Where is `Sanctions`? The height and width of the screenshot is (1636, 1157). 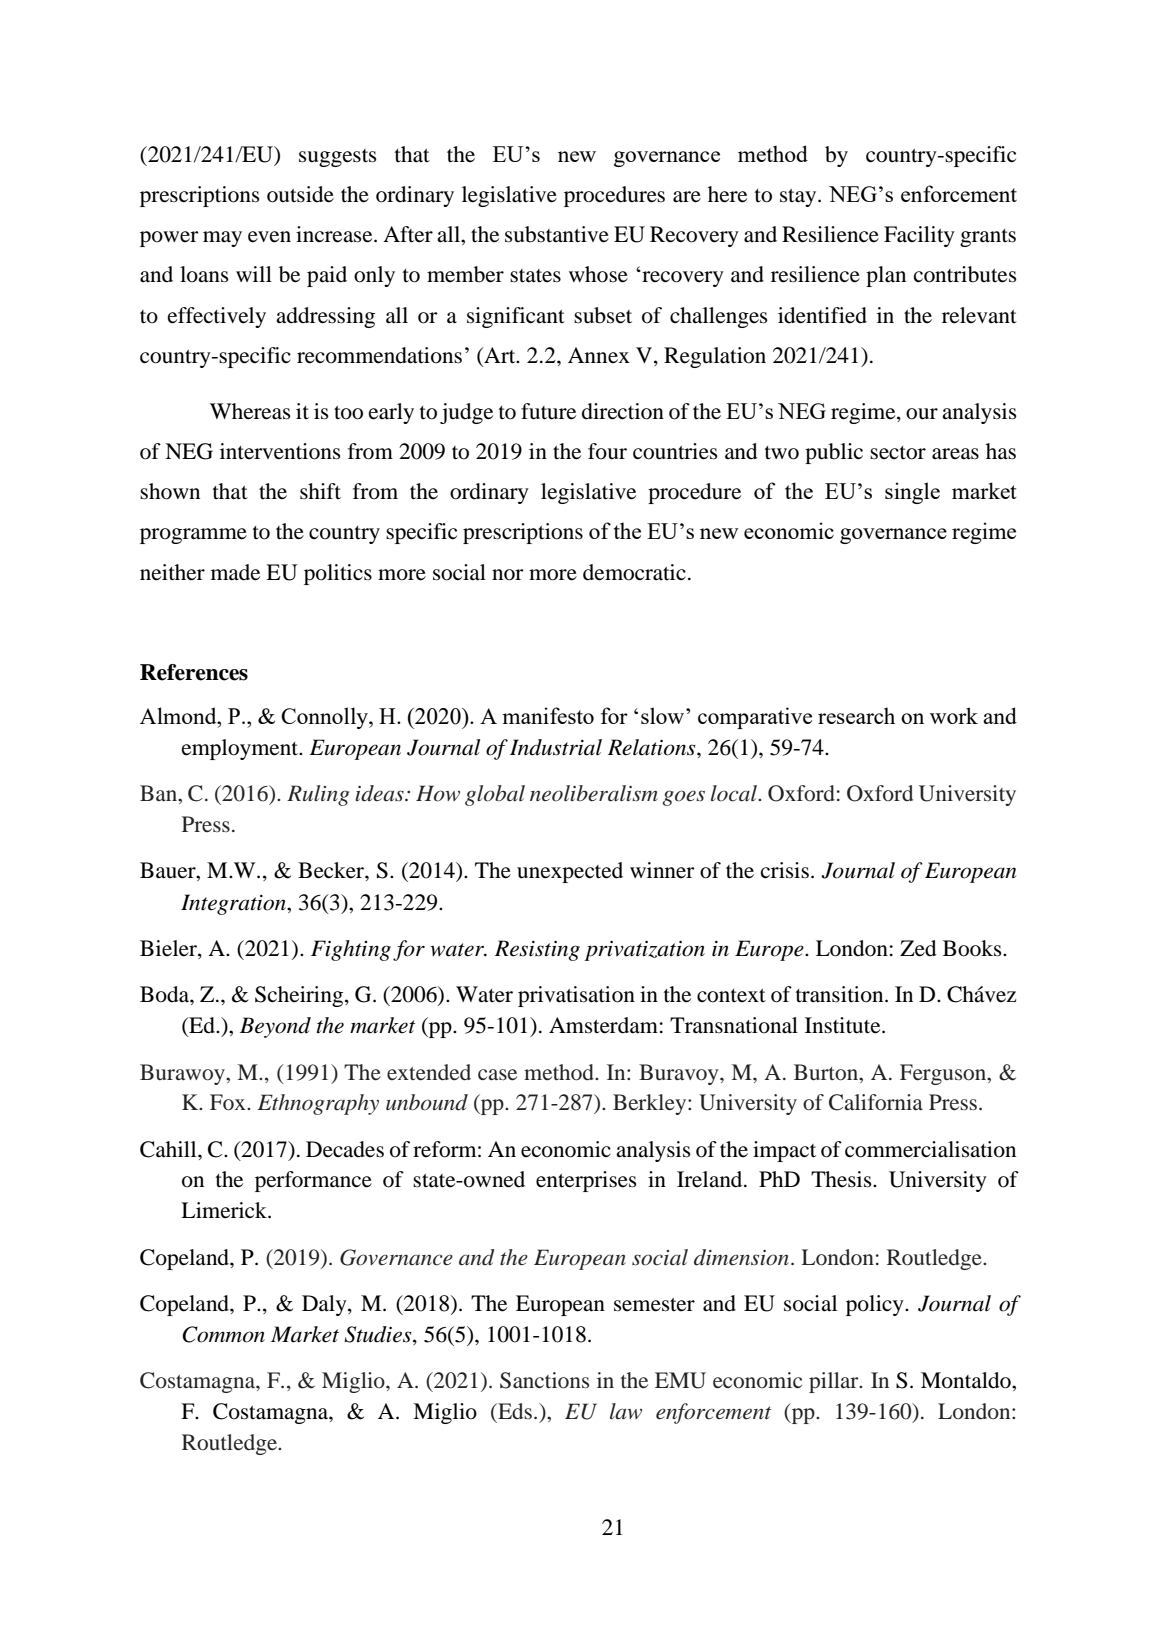 Sanctions is located at coordinates (544, 1380).
